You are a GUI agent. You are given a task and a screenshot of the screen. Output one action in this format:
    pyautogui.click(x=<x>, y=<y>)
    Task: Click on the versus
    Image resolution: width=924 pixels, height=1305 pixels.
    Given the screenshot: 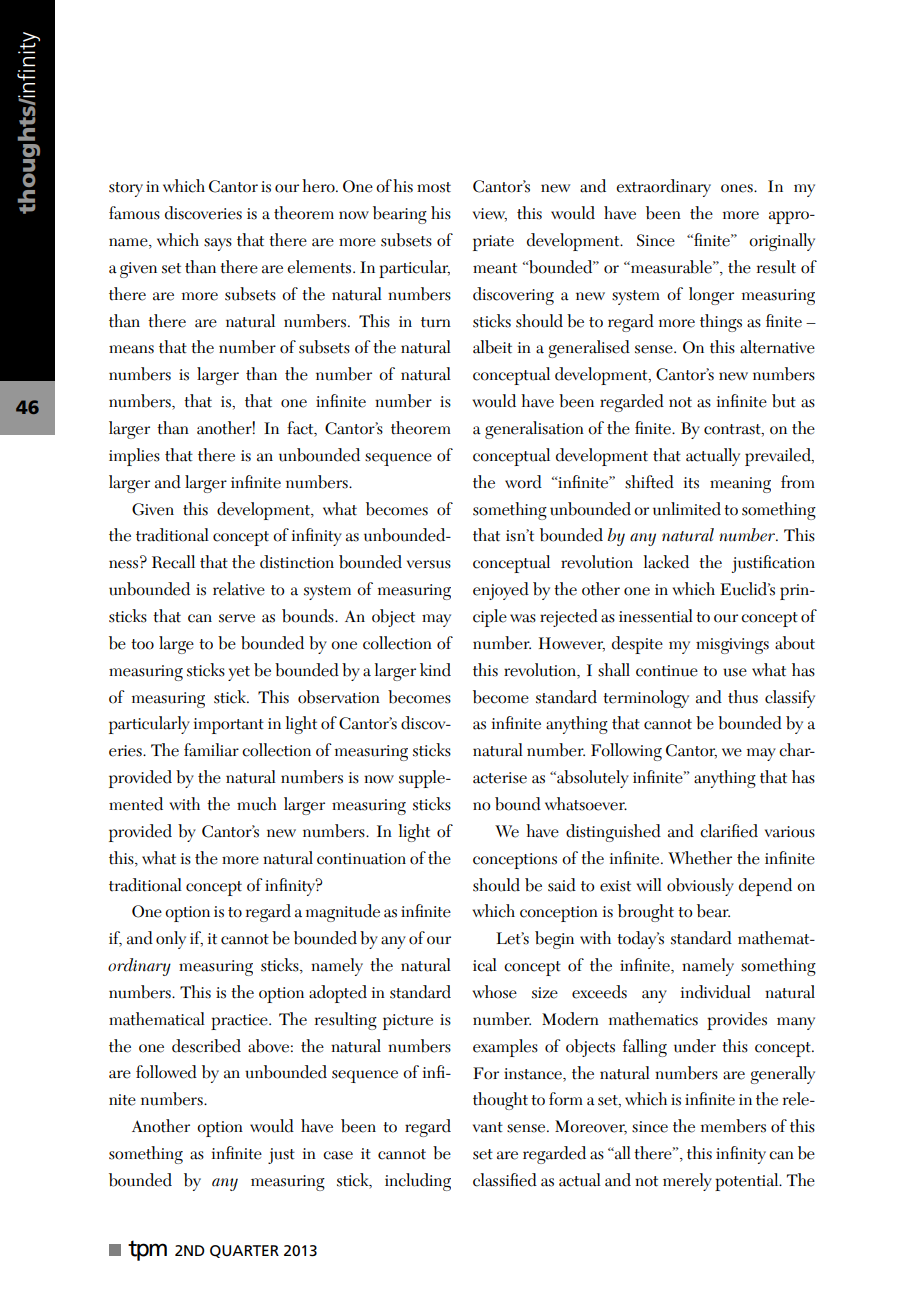 What is the action you would take?
    pyautogui.click(x=429, y=564)
